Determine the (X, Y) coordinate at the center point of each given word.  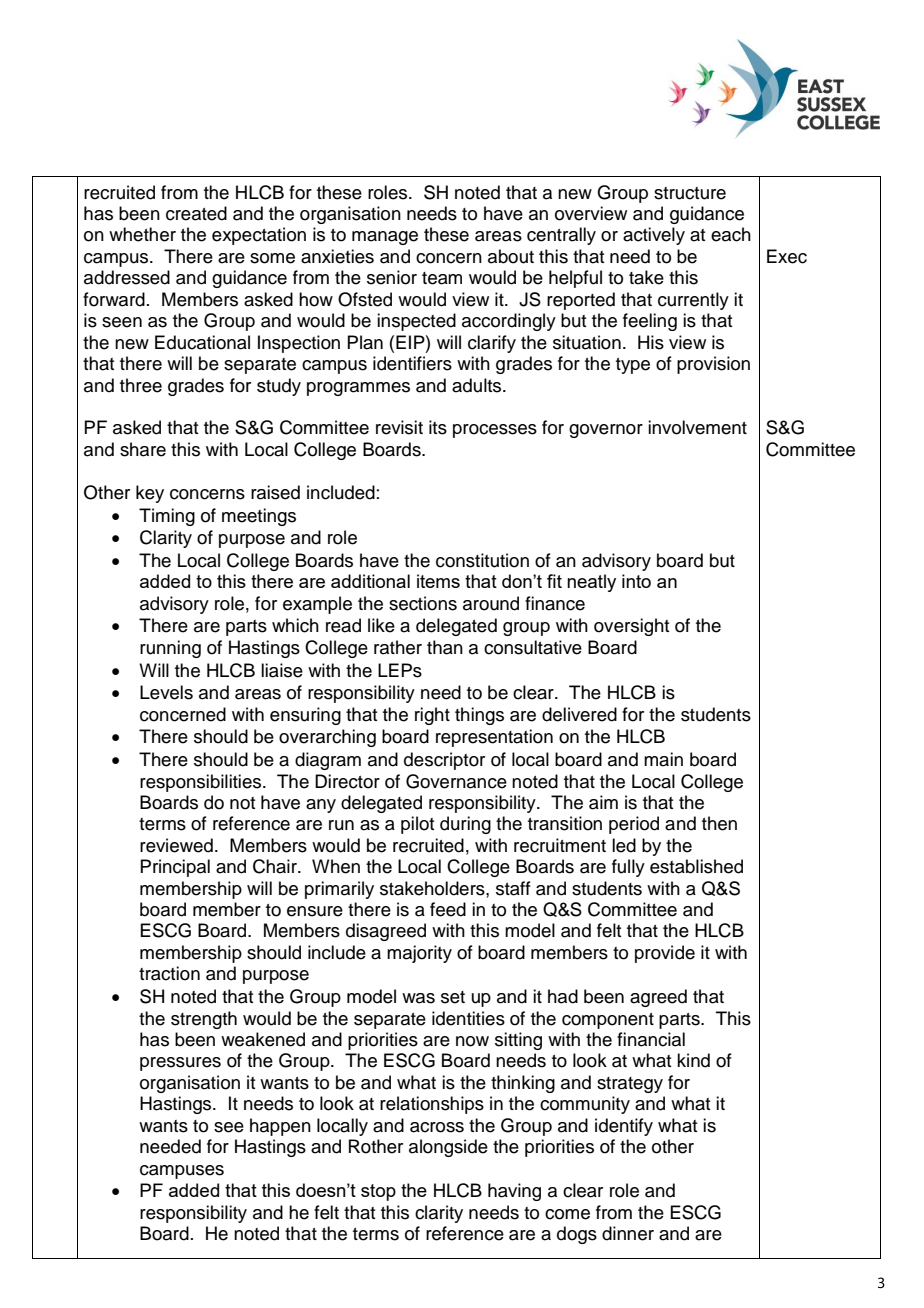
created (196, 213)
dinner (628, 1233)
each (731, 234)
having (514, 1192)
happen (280, 1127)
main (663, 759)
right (432, 716)
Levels (166, 692)
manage (385, 238)
